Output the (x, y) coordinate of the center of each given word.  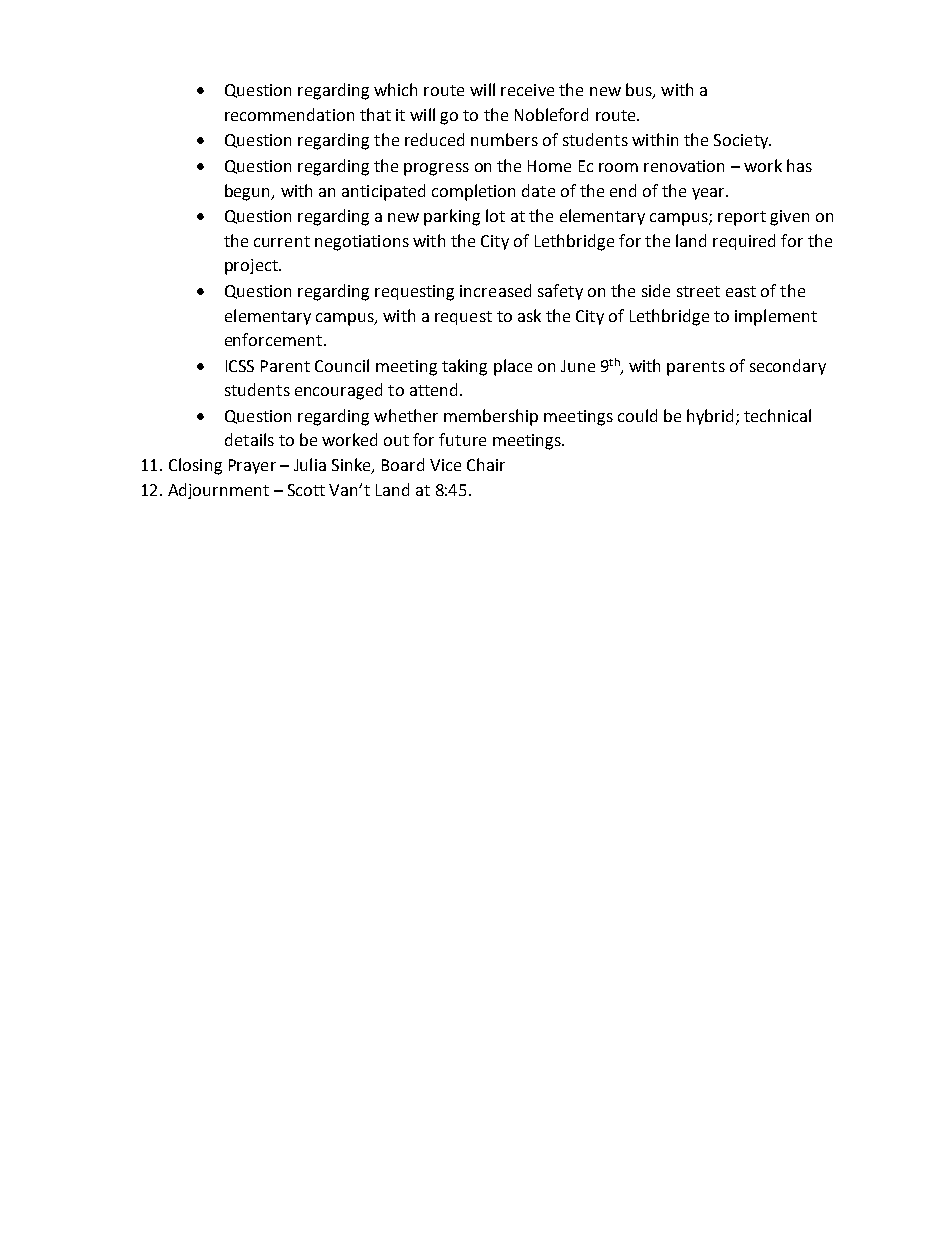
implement (776, 317)
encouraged (338, 391)
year (709, 194)
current (282, 241)
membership (491, 417)
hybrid (710, 417)
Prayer (252, 466)
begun (249, 192)
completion (473, 192)
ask (529, 315)
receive (527, 90)
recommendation (289, 114)
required (744, 242)
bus (640, 91)
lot (495, 215)
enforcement (275, 339)
